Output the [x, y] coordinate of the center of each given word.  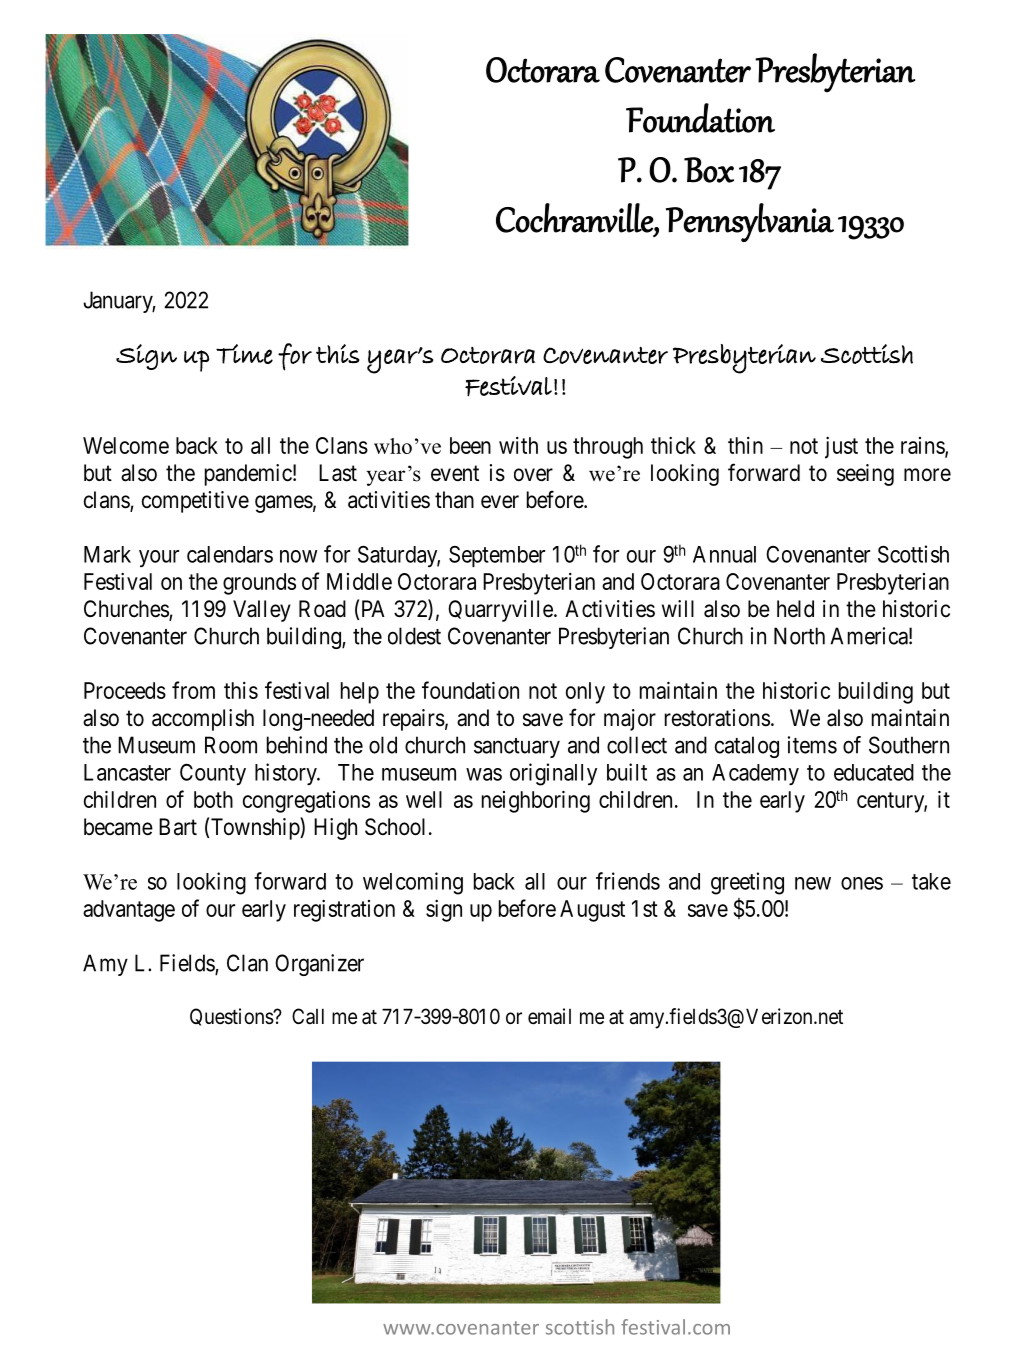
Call [308, 1016]
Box [709, 170]
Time [244, 354]
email [549, 1016]
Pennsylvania [750, 222]
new [813, 883]
